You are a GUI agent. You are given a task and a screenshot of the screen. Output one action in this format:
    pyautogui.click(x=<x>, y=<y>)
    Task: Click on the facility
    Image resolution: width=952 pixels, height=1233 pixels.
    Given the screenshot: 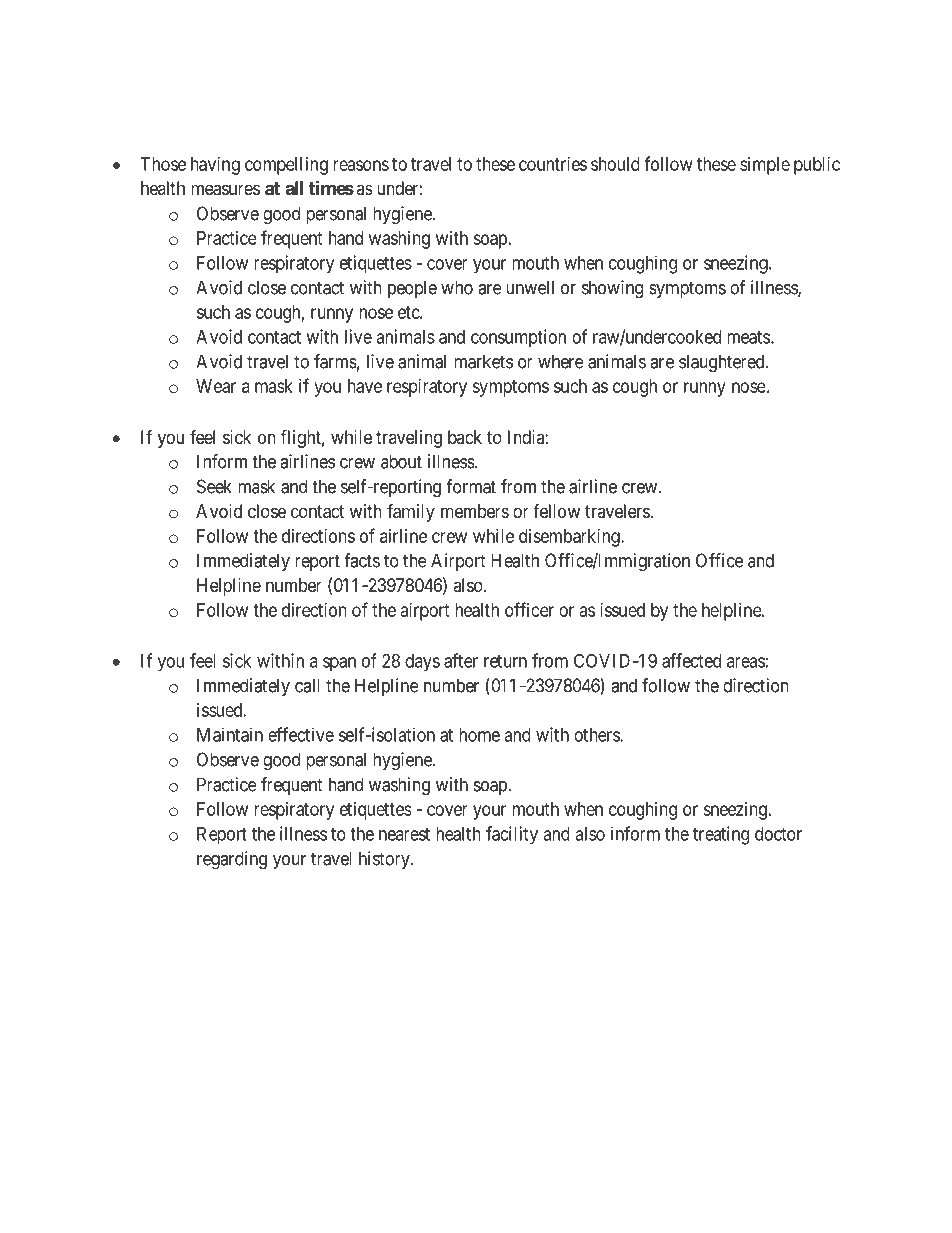 What is the action you would take?
    pyautogui.click(x=512, y=835)
